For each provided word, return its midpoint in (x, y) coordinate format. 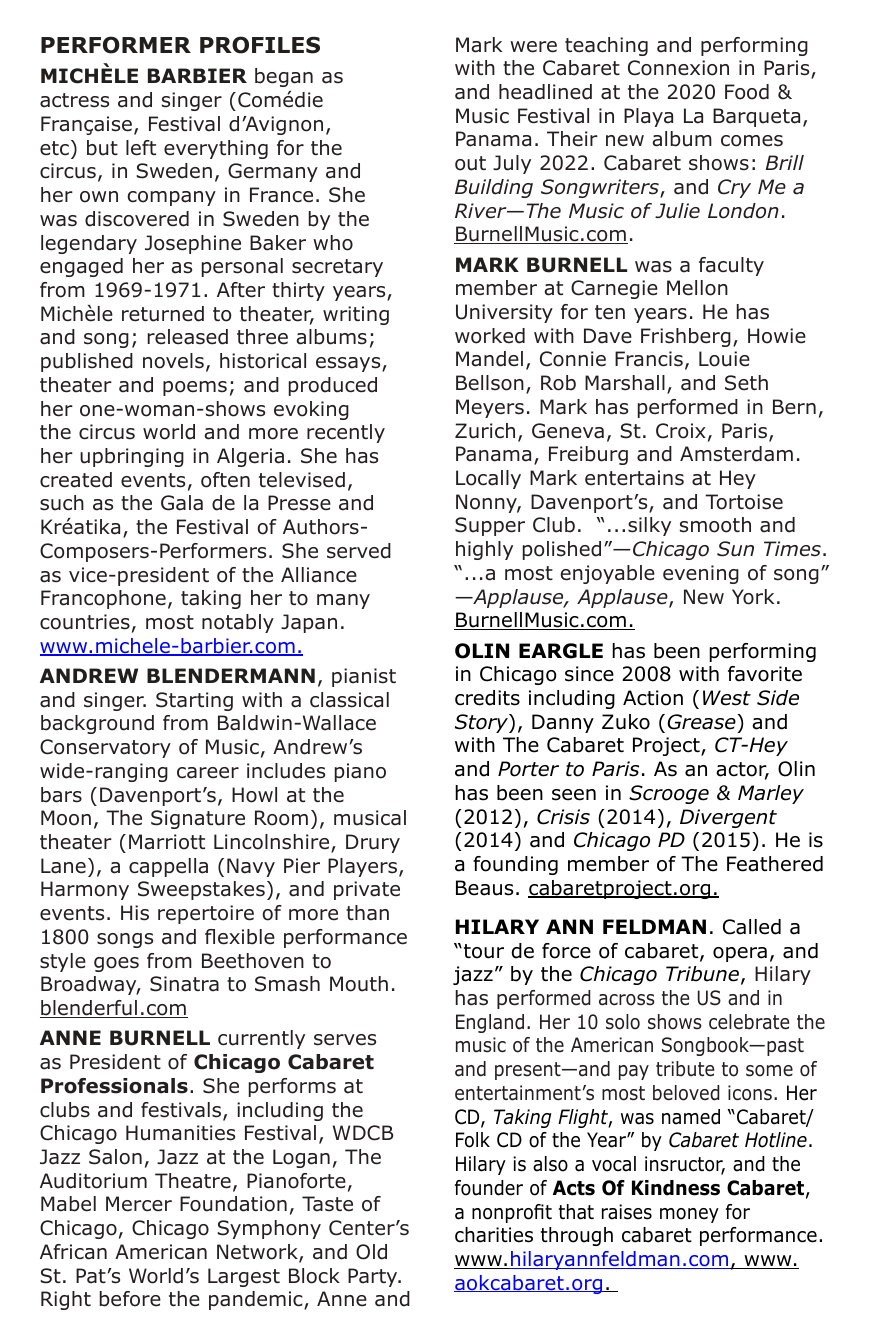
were (533, 47)
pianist (364, 677)
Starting (194, 701)
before (130, 1299)
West (727, 698)
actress (74, 100)
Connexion (678, 68)
